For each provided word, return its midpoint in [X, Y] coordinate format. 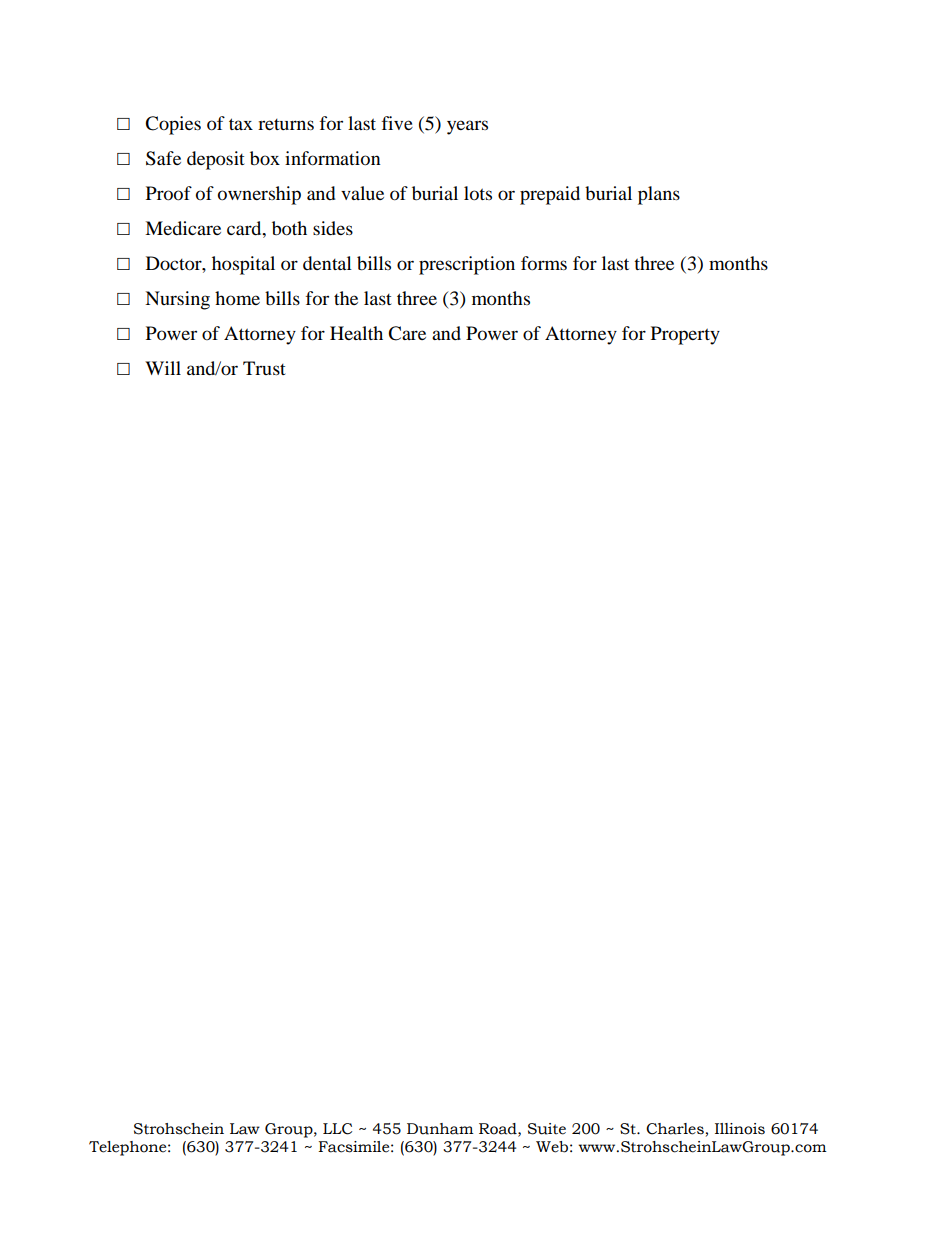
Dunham [440, 1129]
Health [356, 333]
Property [685, 335]
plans [659, 195]
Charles [675, 1129]
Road [499, 1129]
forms [544, 263]
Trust [264, 368]
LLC [337, 1129]
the [346, 298]
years [467, 127]
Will [163, 368]
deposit [216, 160]
